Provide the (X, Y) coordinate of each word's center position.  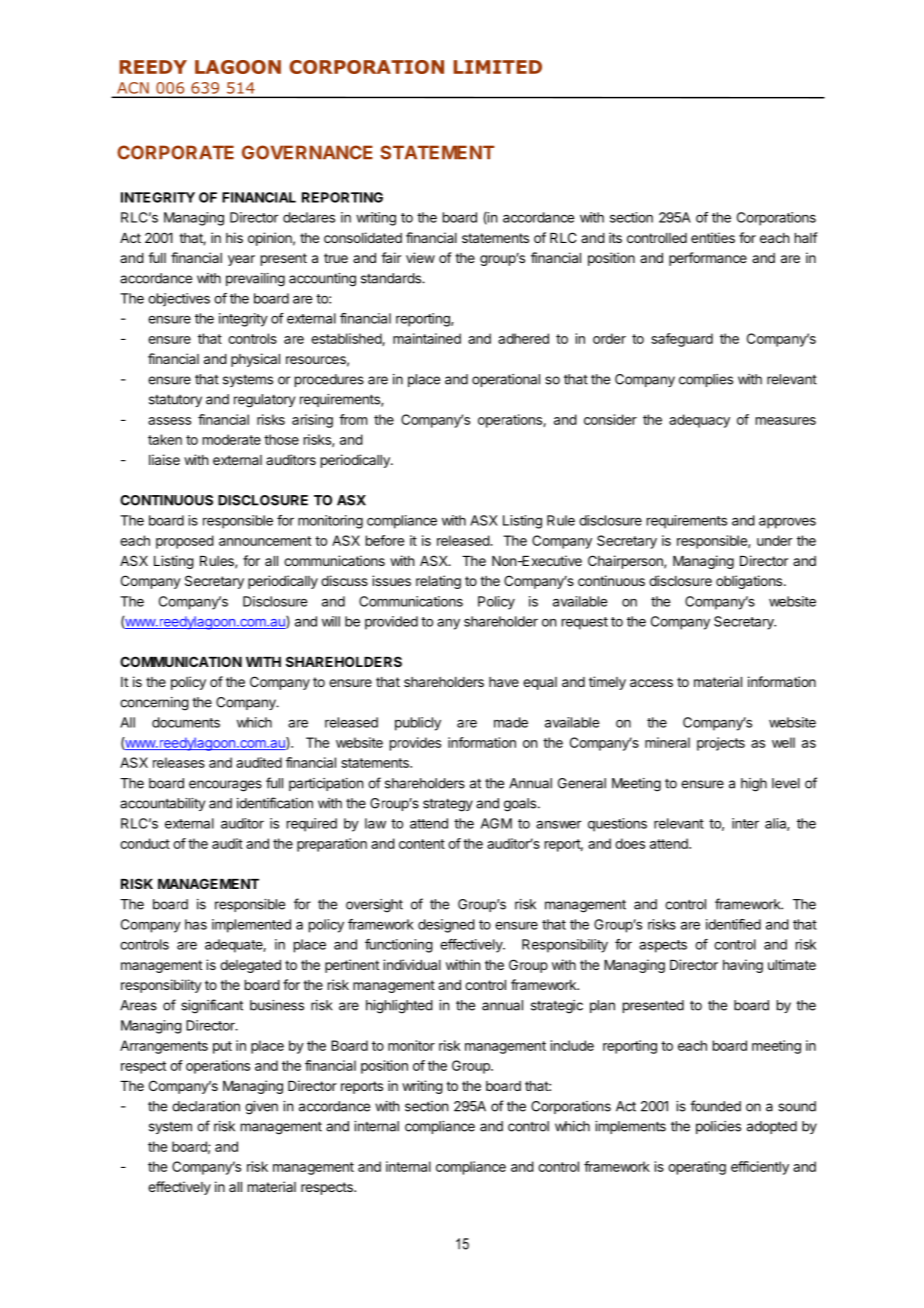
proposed (185, 542)
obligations (749, 582)
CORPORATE (175, 152)
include (572, 1045)
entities (713, 237)
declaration (206, 1106)
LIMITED (497, 67)
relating (438, 582)
